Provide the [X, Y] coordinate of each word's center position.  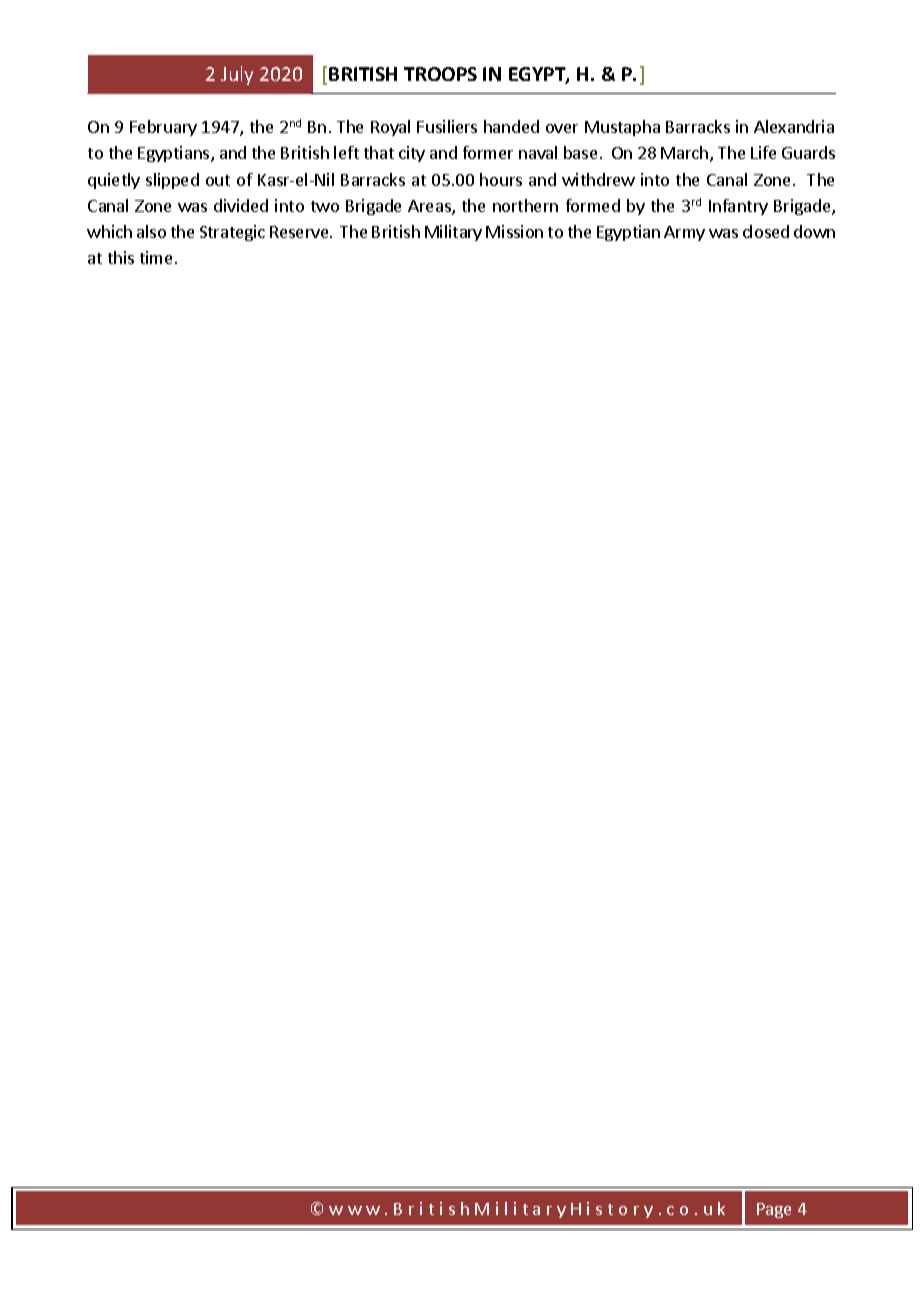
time [156, 257]
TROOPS [440, 74]
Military [453, 233]
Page [774, 1210]
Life [763, 152]
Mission [514, 231]
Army [684, 233]
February [163, 128]
